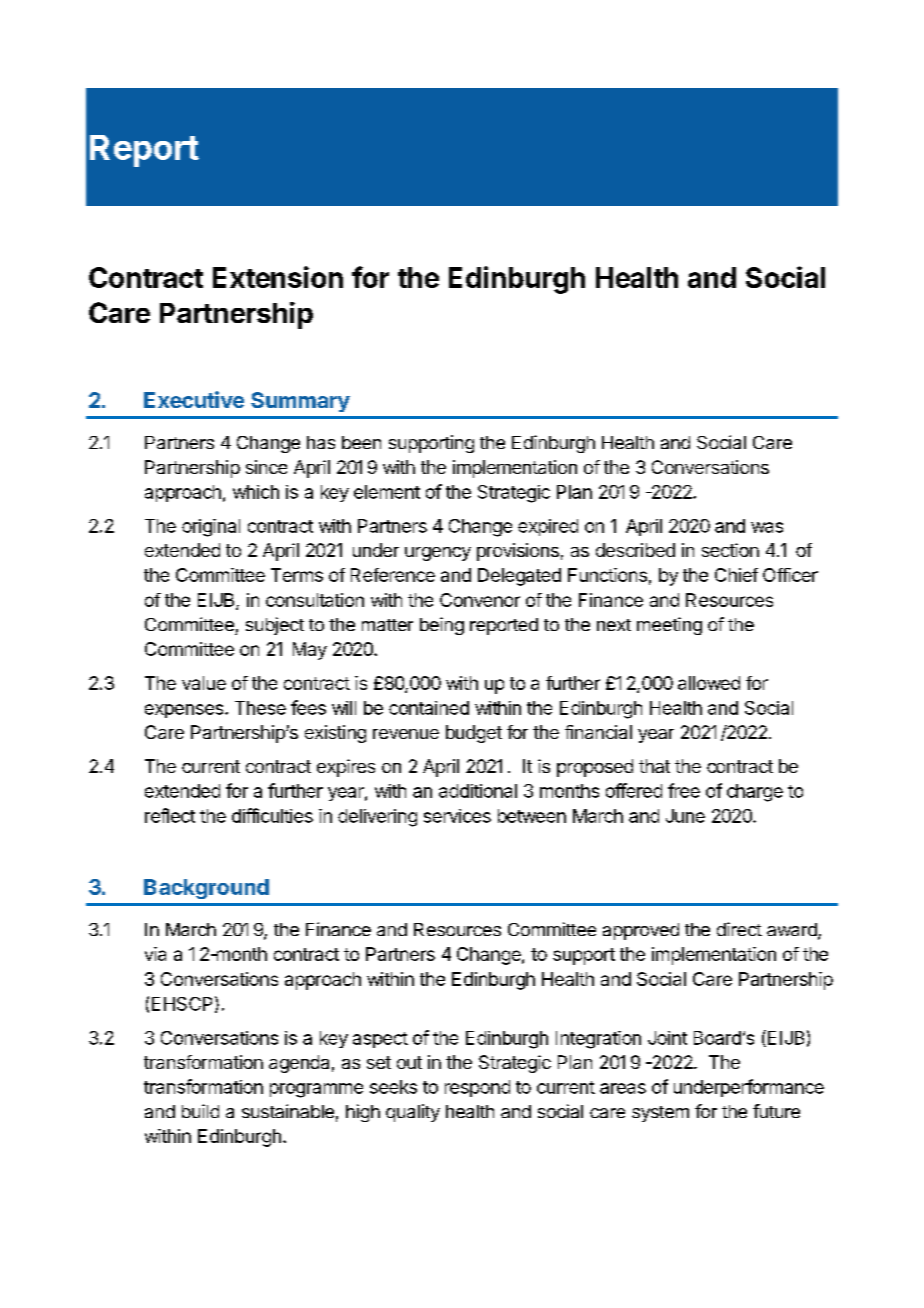 This screenshot has width=924, height=1308. What do you see at coordinates (387, 492) in the screenshot?
I see `element` at bounding box center [387, 492].
